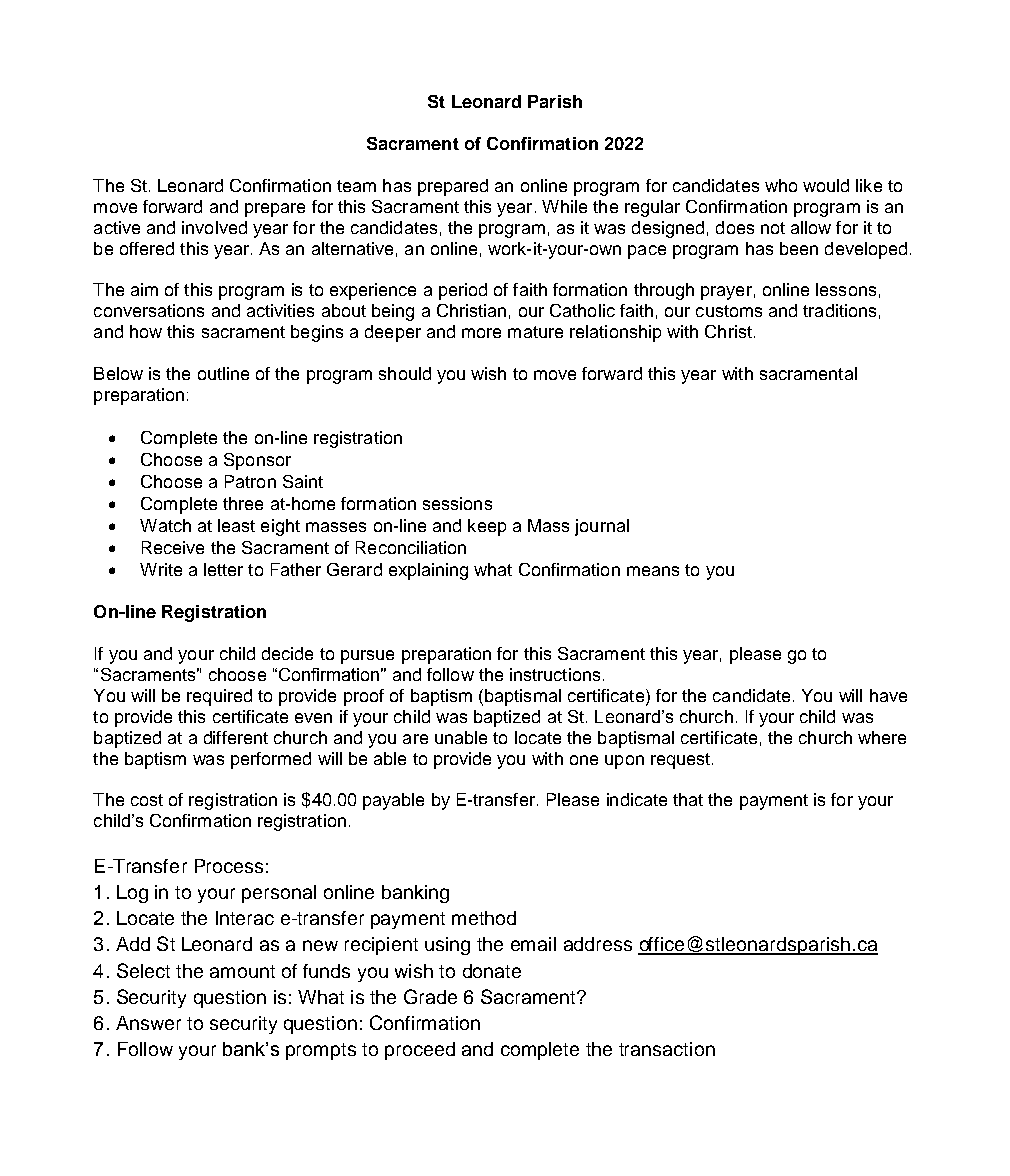 The height and width of the document is (1176, 1010). I want to click on transaction, so click(667, 1049).
